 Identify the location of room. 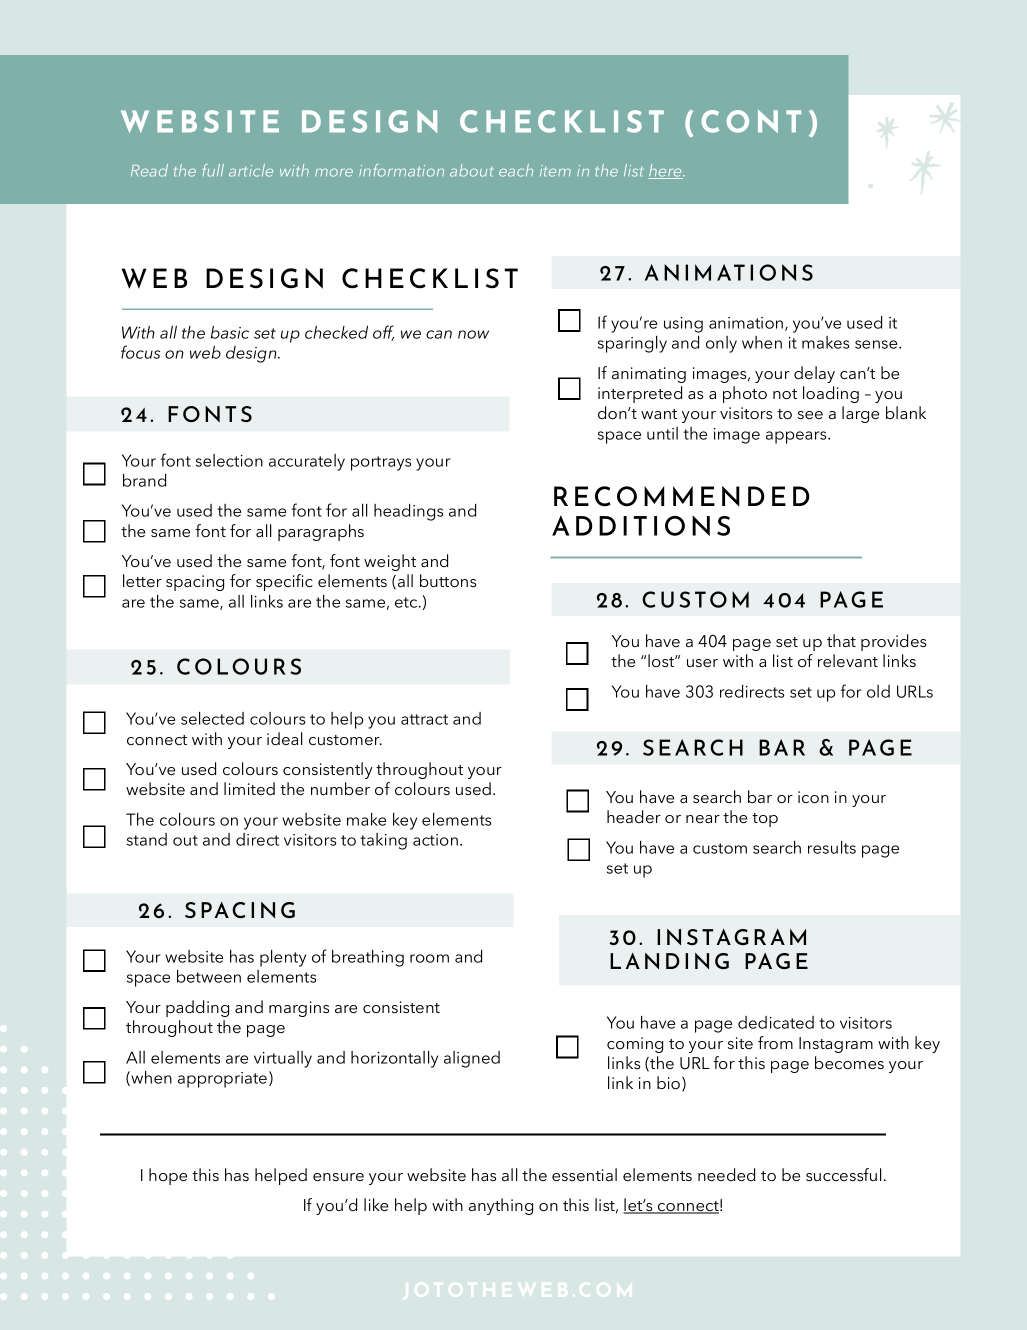
(429, 958).
